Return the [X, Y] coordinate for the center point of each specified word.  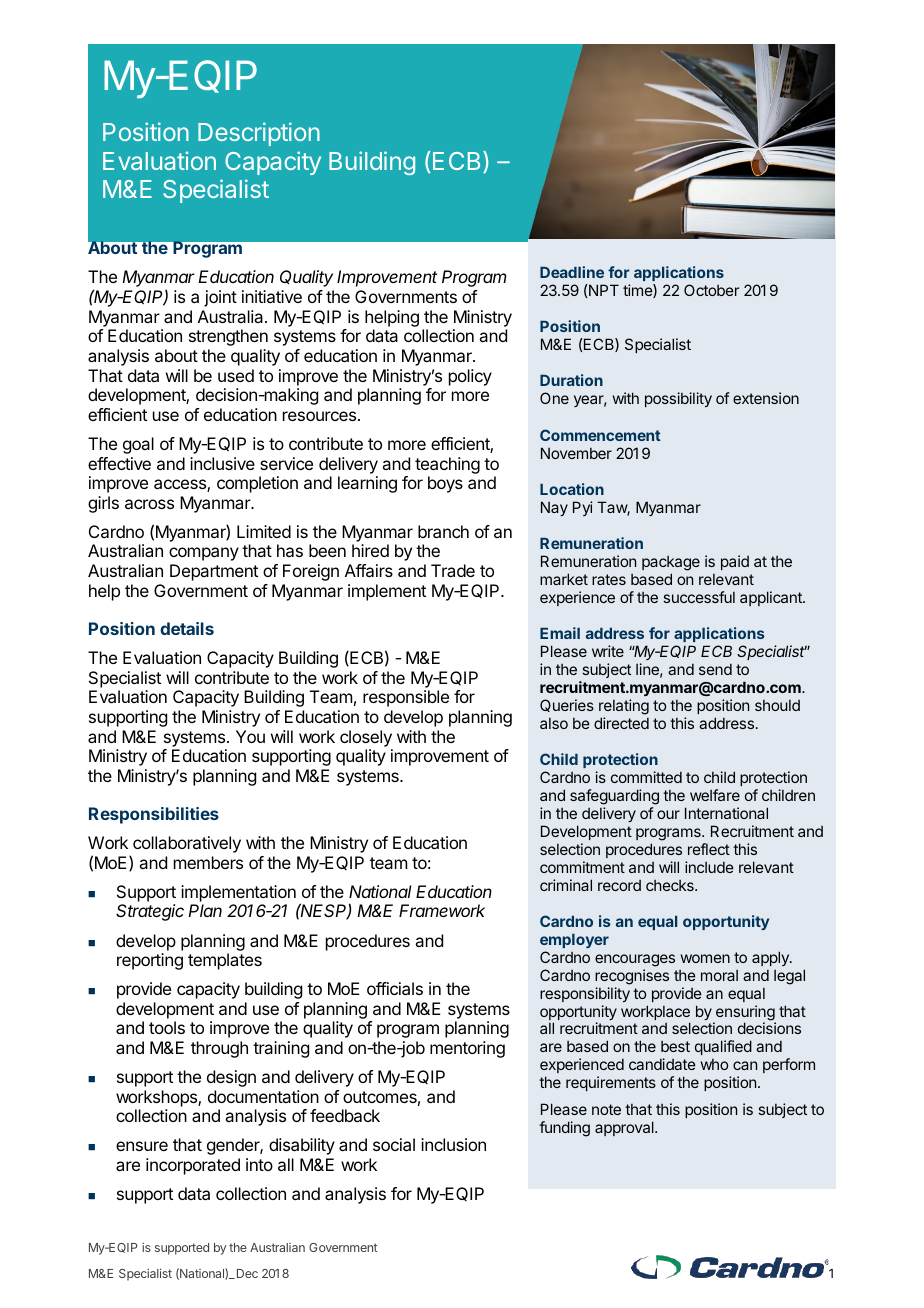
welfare [715, 795]
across [149, 504]
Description [259, 134]
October [711, 290]
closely [366, 738]
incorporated [193, 1166]
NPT [603, 290]
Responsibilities [154, 815]
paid [735, 562]
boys [445, 484]
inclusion [453, 1144]
